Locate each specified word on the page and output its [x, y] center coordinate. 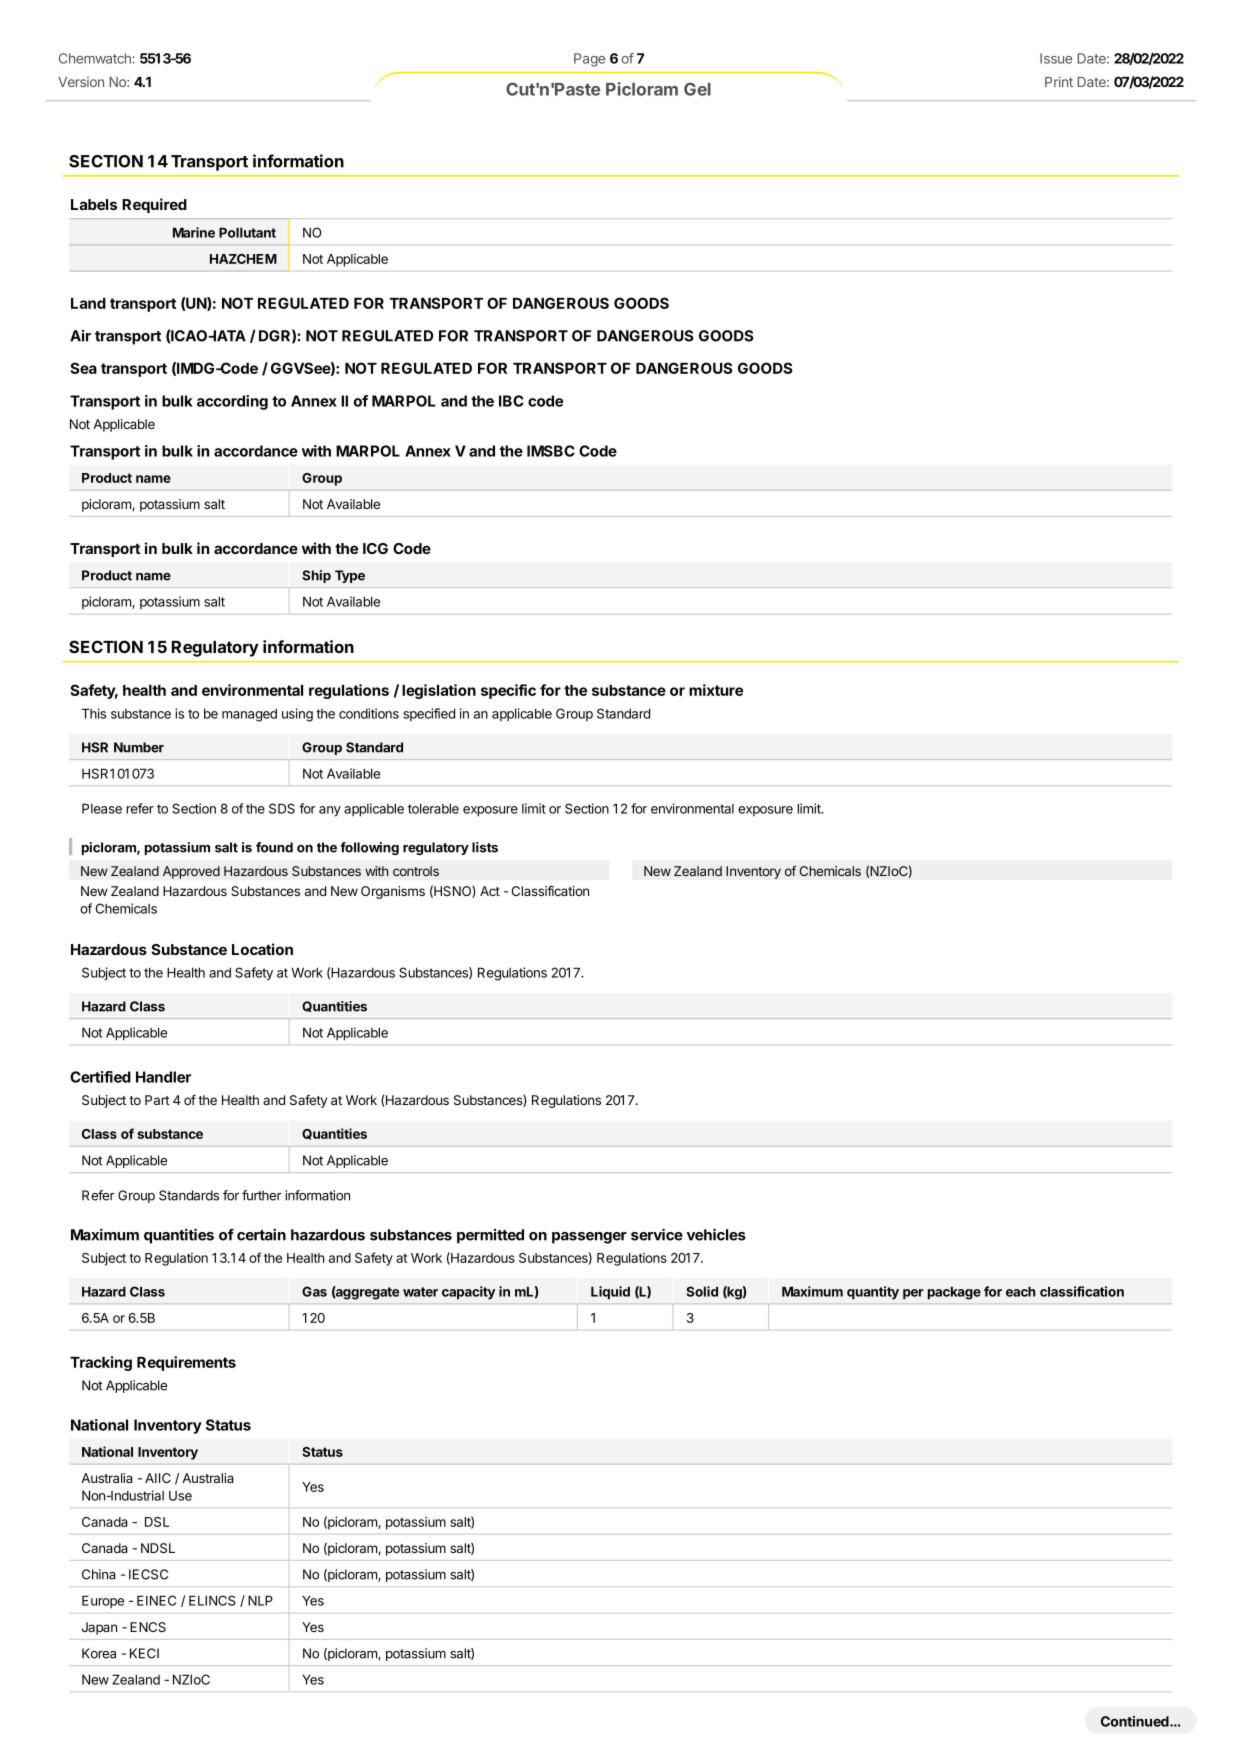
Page [589, 60]
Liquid [610, 1293]
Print [1059, 81]
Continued [1136, 1721]
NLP [260, 1600]
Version [81, 82]
